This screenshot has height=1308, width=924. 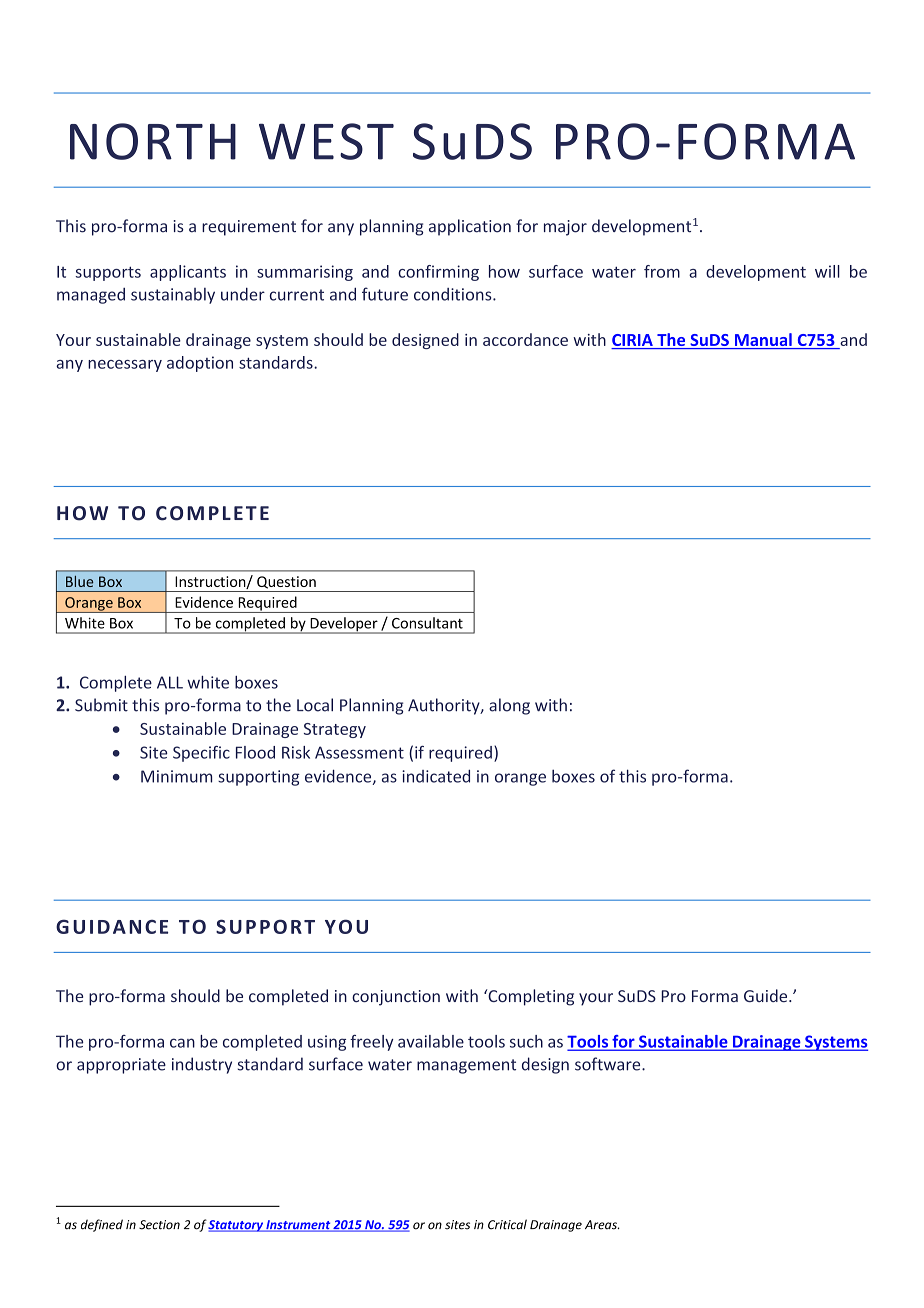 What do you see at coordinates (159, 1225) in the screenshot?
I see `Section` at bounding box center [159, 1225].
